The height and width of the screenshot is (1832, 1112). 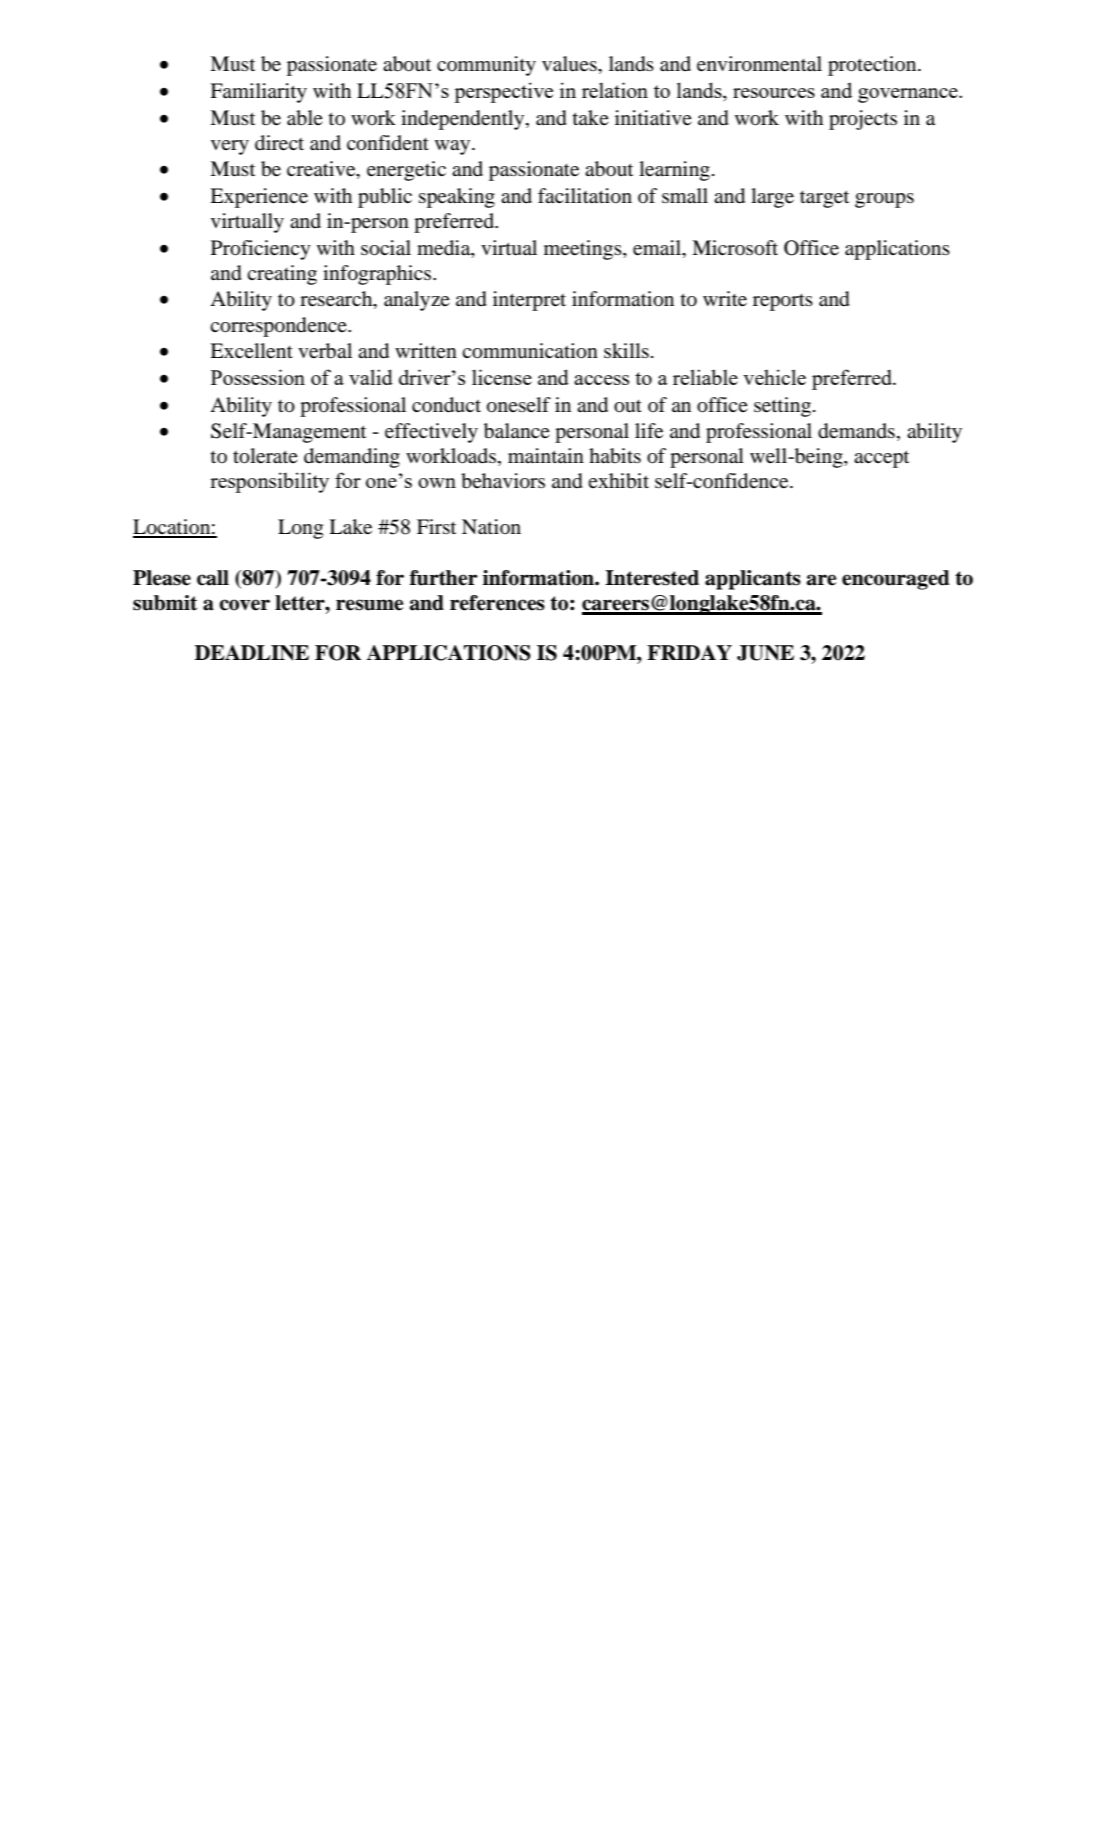 What do you see at coordinates (503, 92) in the screenshot?
I see `perspective` at bounding box center [503, 92].
